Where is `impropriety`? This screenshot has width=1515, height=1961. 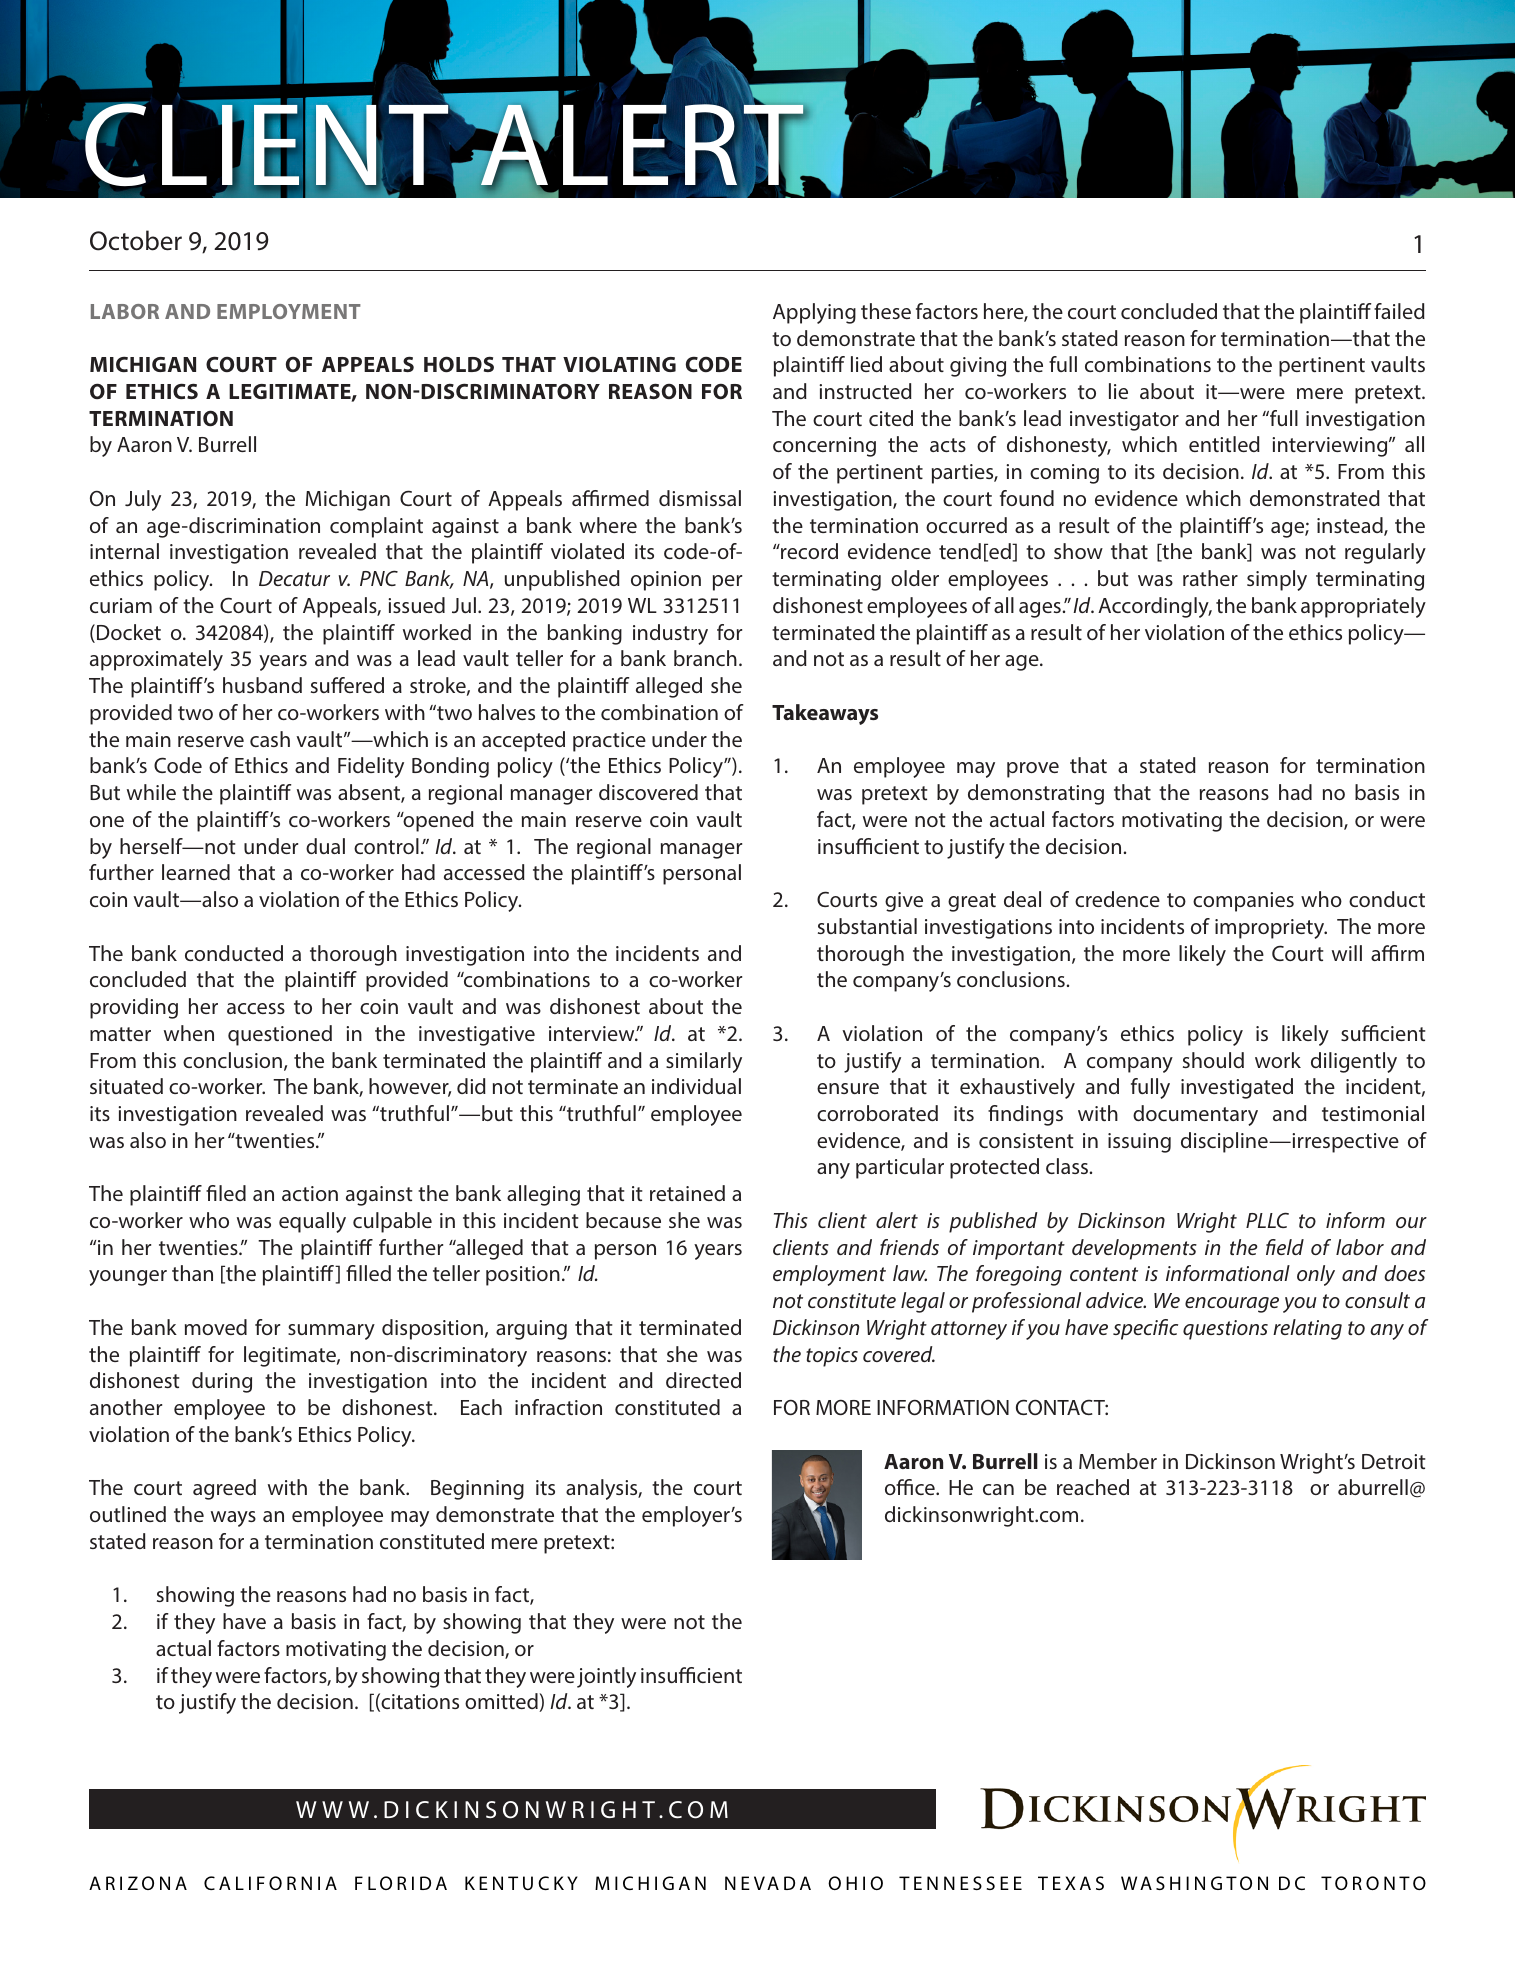
impropriety is located at coordinates (1271, 929).
